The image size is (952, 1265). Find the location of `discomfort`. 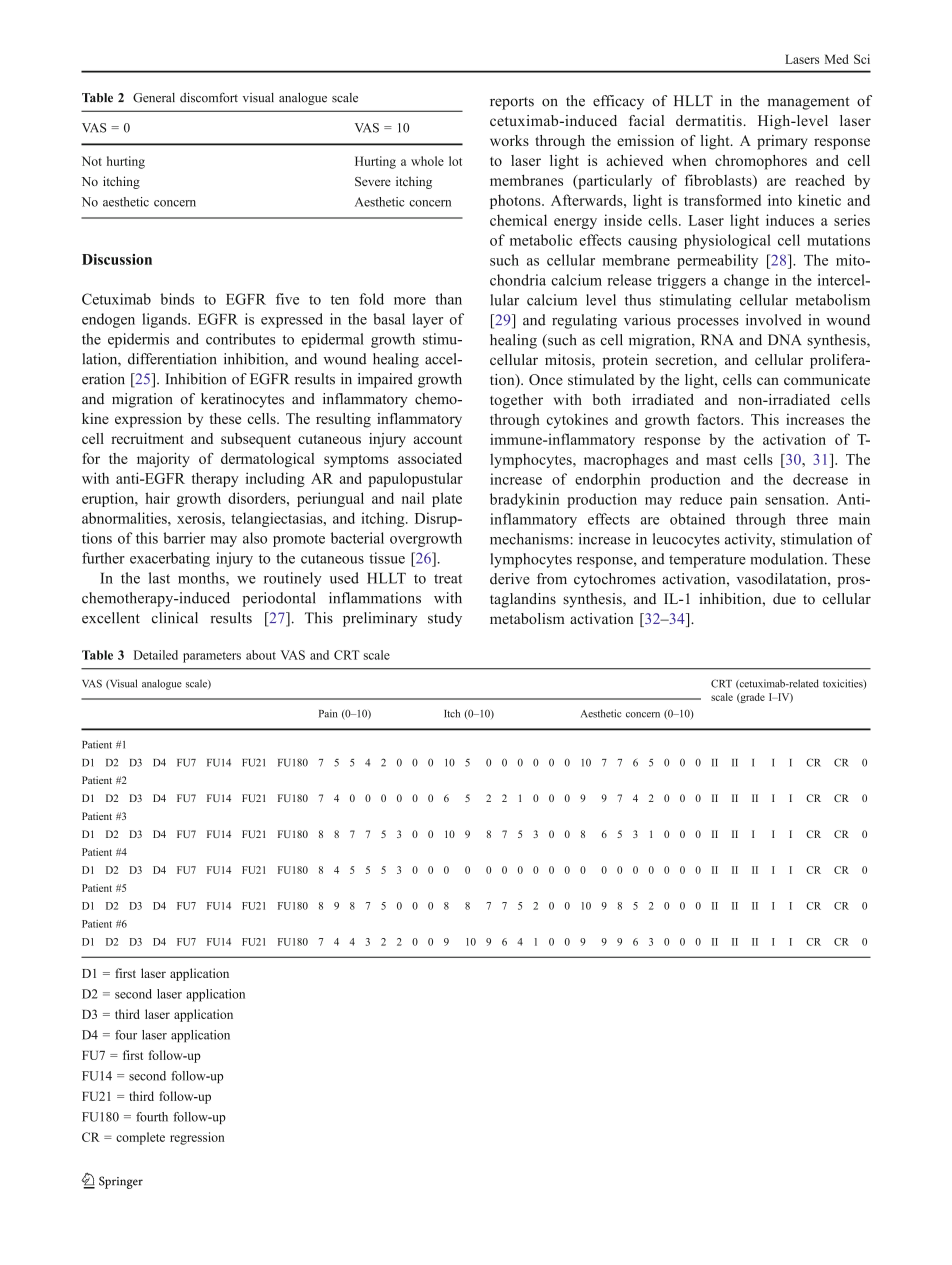

discomfort is located at coordinates (209, 97).
